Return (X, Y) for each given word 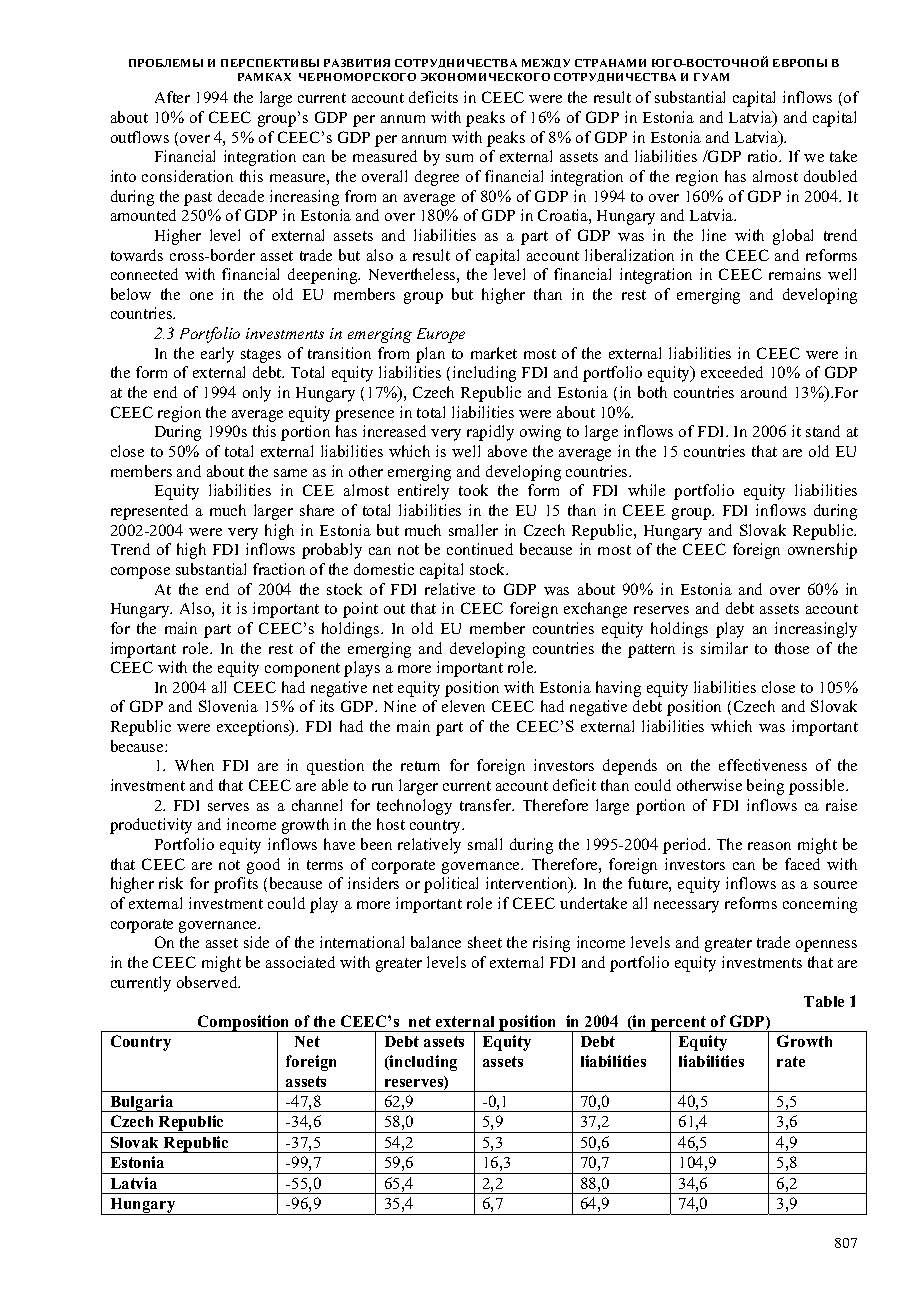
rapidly (490, 433)
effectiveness (763, 765)
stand (823, 431)
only (257, 394)
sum (459, 158)
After (172, 97)
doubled (830, 176)
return (420, 766)
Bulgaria (142, 1103)
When (194, 765)
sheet (485, 942)
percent (679, 1025)
